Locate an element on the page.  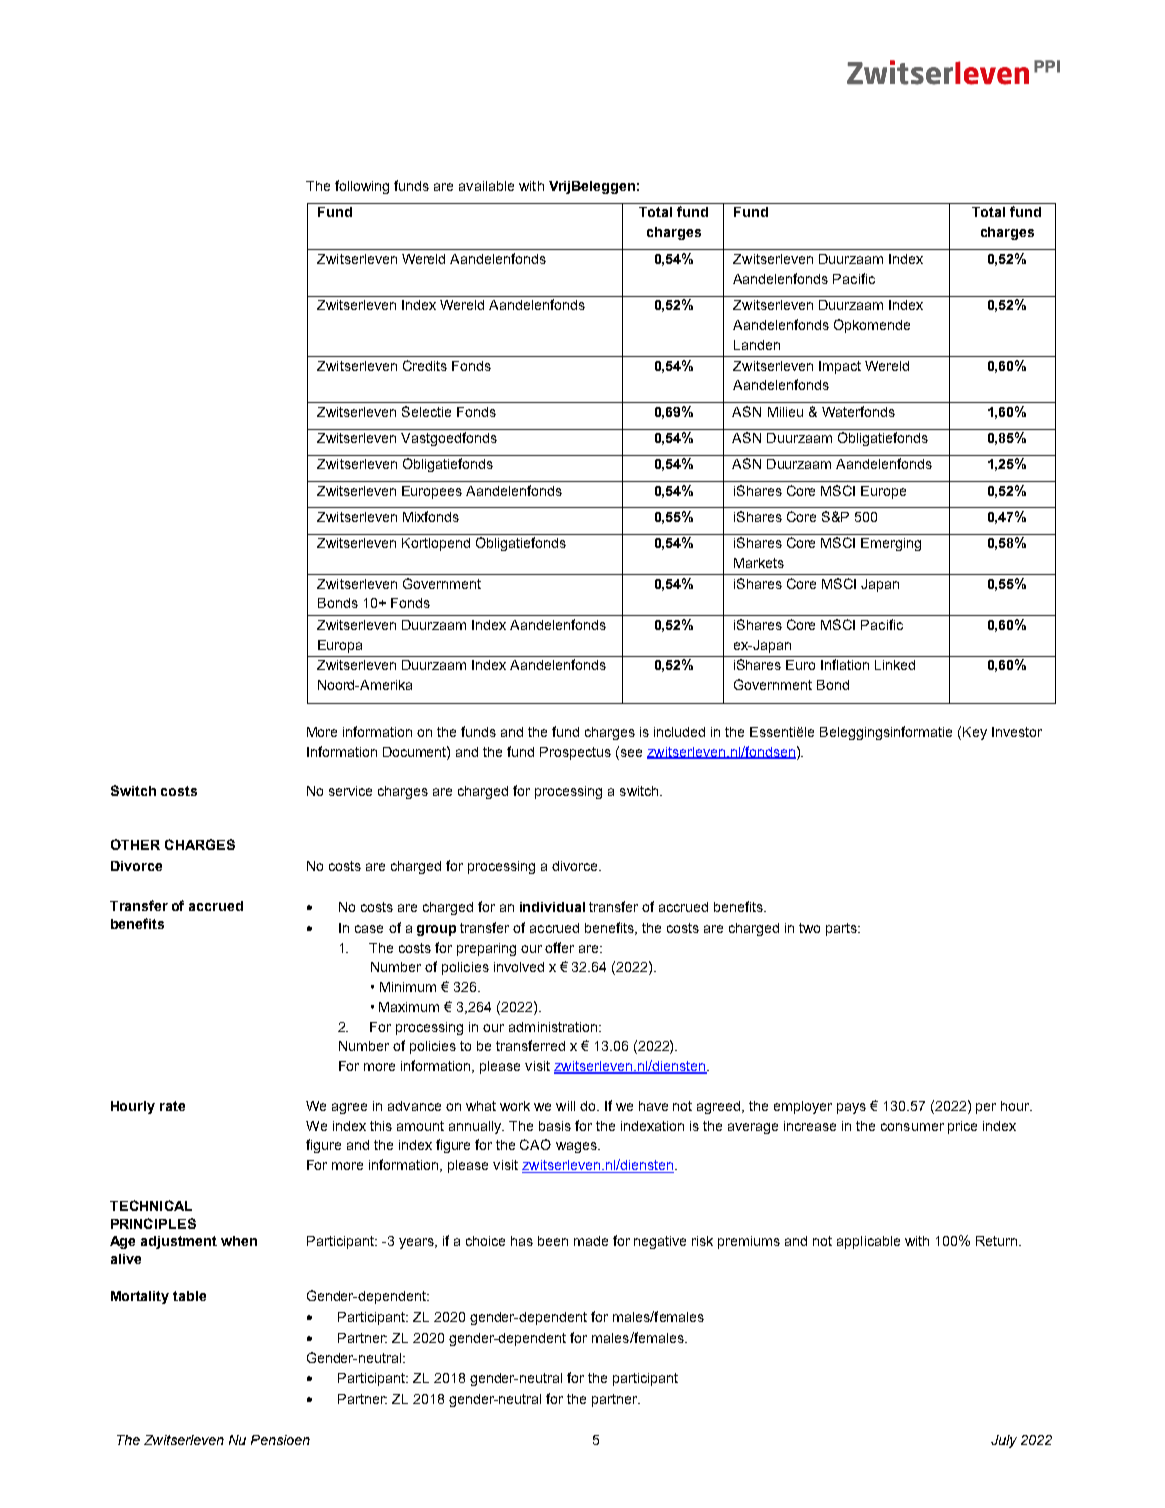
table is located at coordinates (189, 1296).
